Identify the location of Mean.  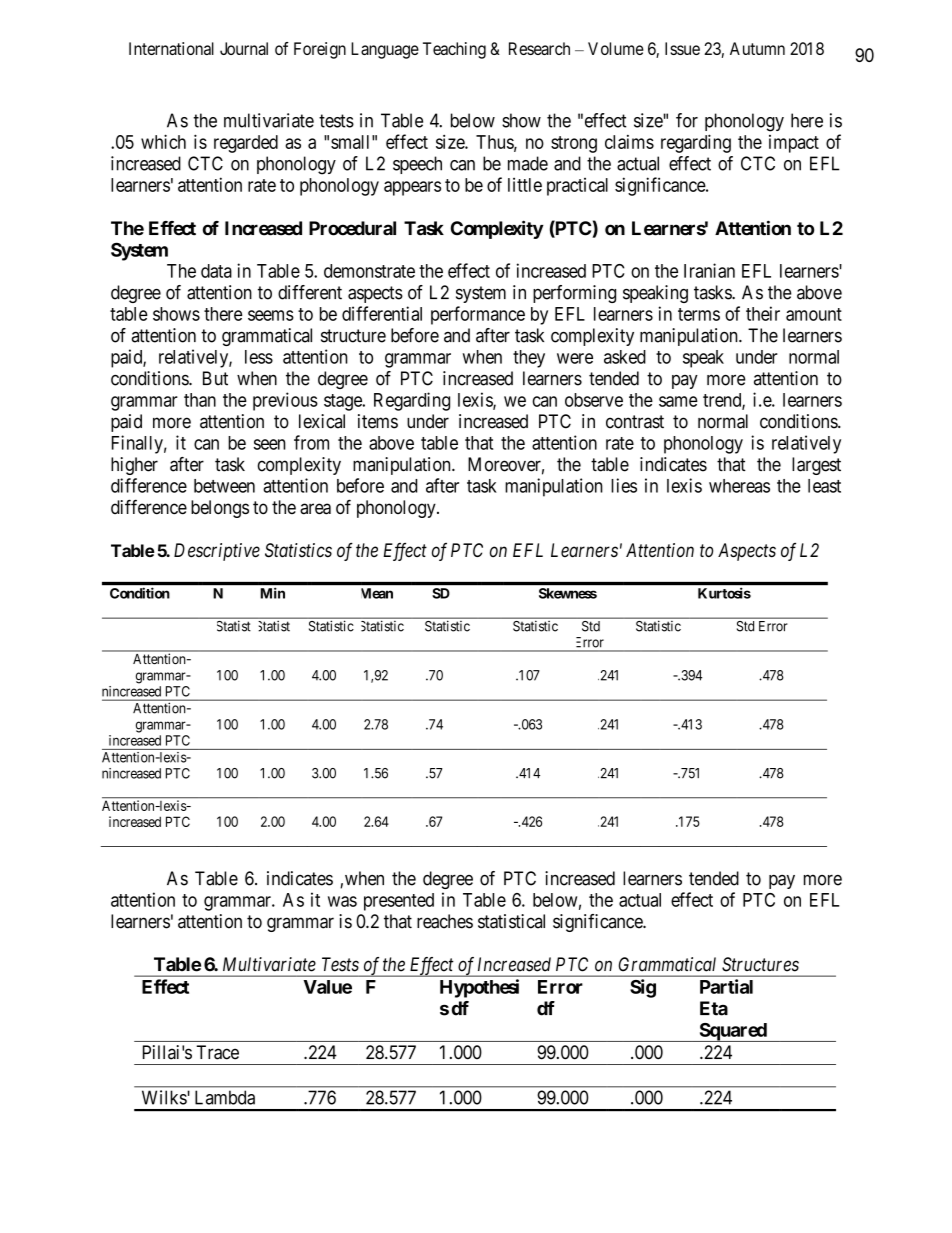
(377, 593).
